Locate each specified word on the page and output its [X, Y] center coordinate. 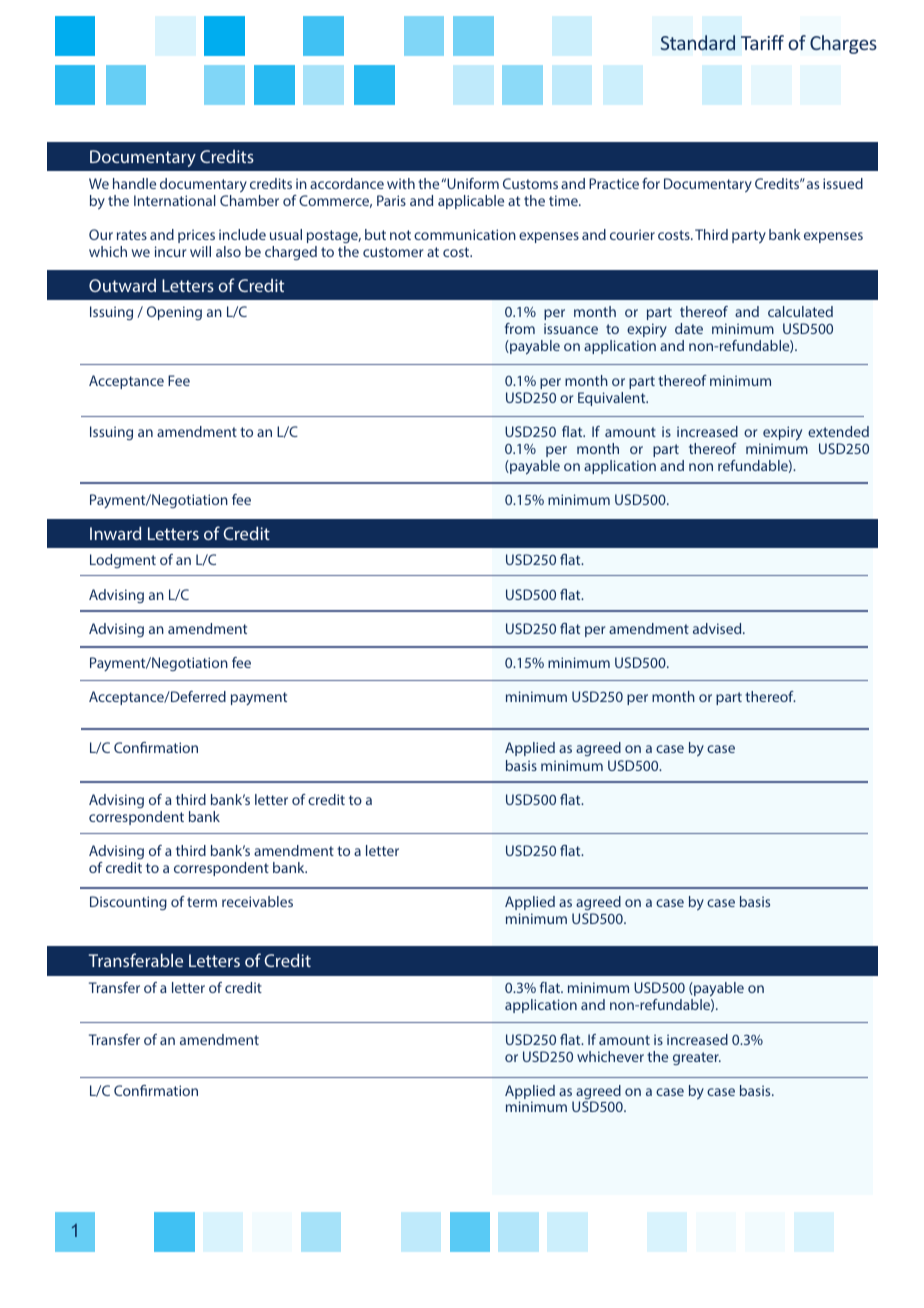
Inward [115, 533]
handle [134, 183]
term [202, 902]
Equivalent [613, 399]
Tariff [762, 42]
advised [718, 628]
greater [697, 1058]
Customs [530, 183]
